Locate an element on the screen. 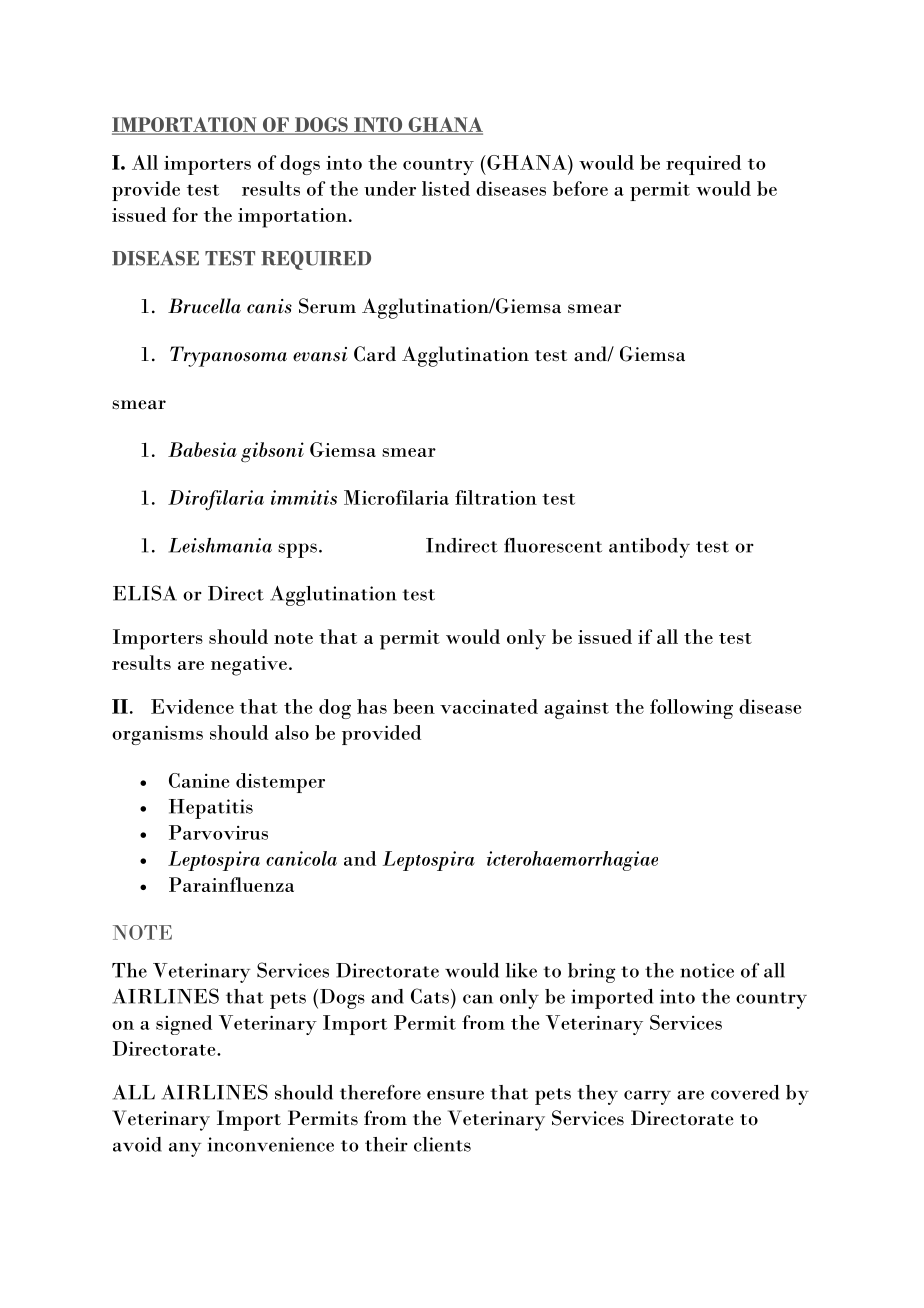 Image resolution: width=924 pixels, height=1308 pixels. canis is located at coordinates (269, 306).
